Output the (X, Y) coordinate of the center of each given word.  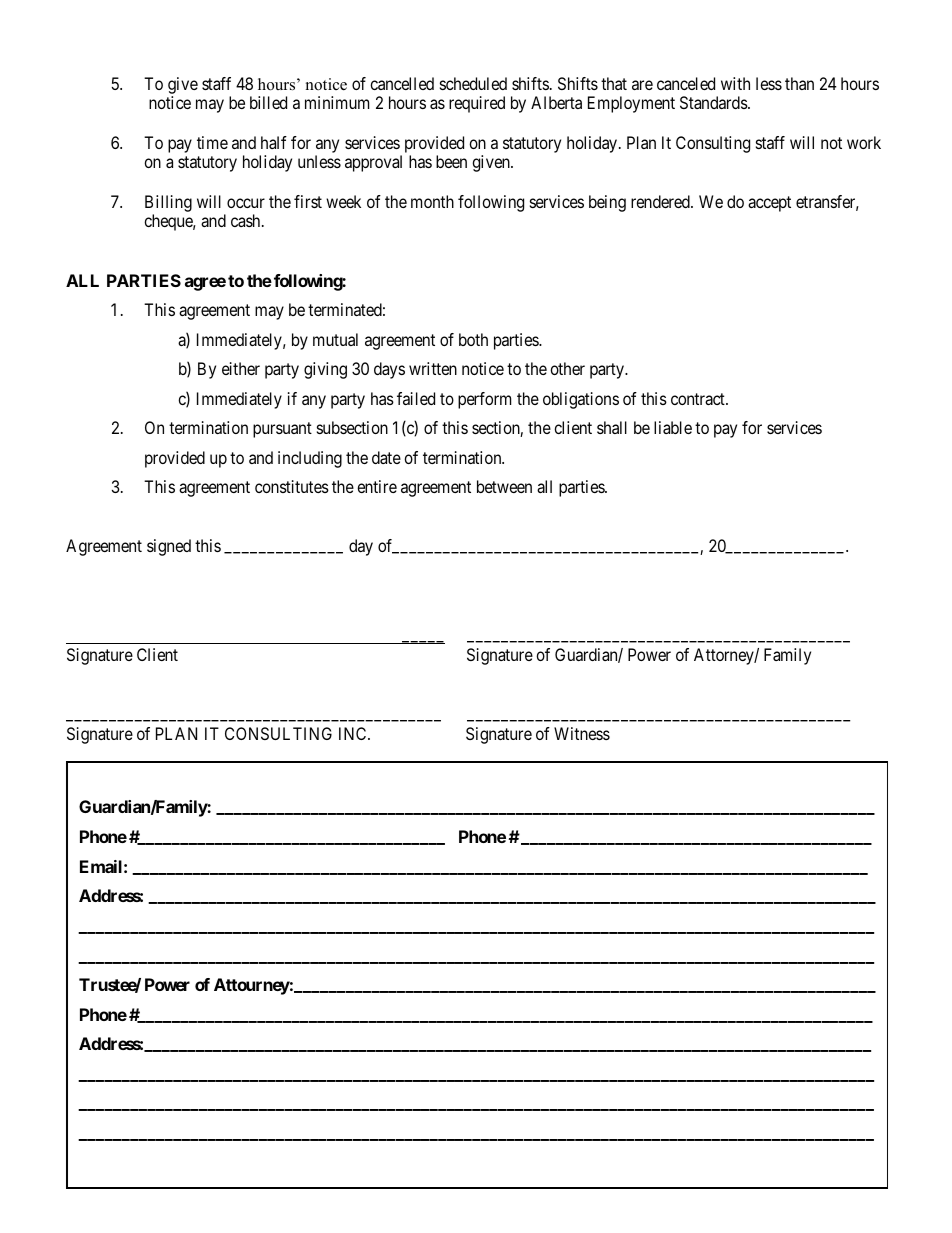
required (477, 104)
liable (673, 427)
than (799, 83)
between (504, 486)
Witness (582, 733)
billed (268, 102)
